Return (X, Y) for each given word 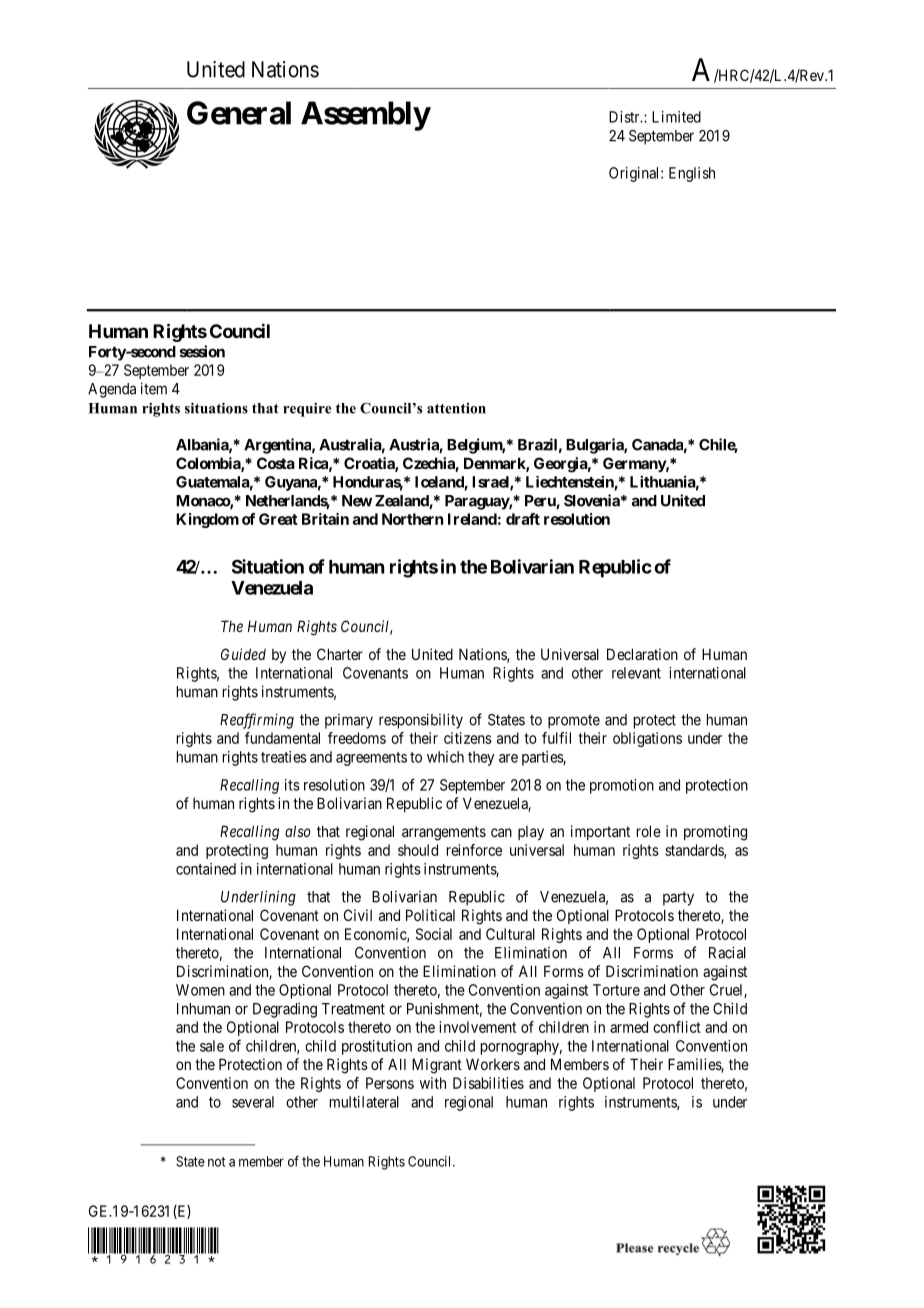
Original (635, 174)
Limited (676, 117)
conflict (677, 1027)
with (433, 1083)
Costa (276, 463)
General (239, 113)
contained (206, 869)
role (649, 831)
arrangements (444, 833)
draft (523, 519)
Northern (412, 519)
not (216, 1162)
